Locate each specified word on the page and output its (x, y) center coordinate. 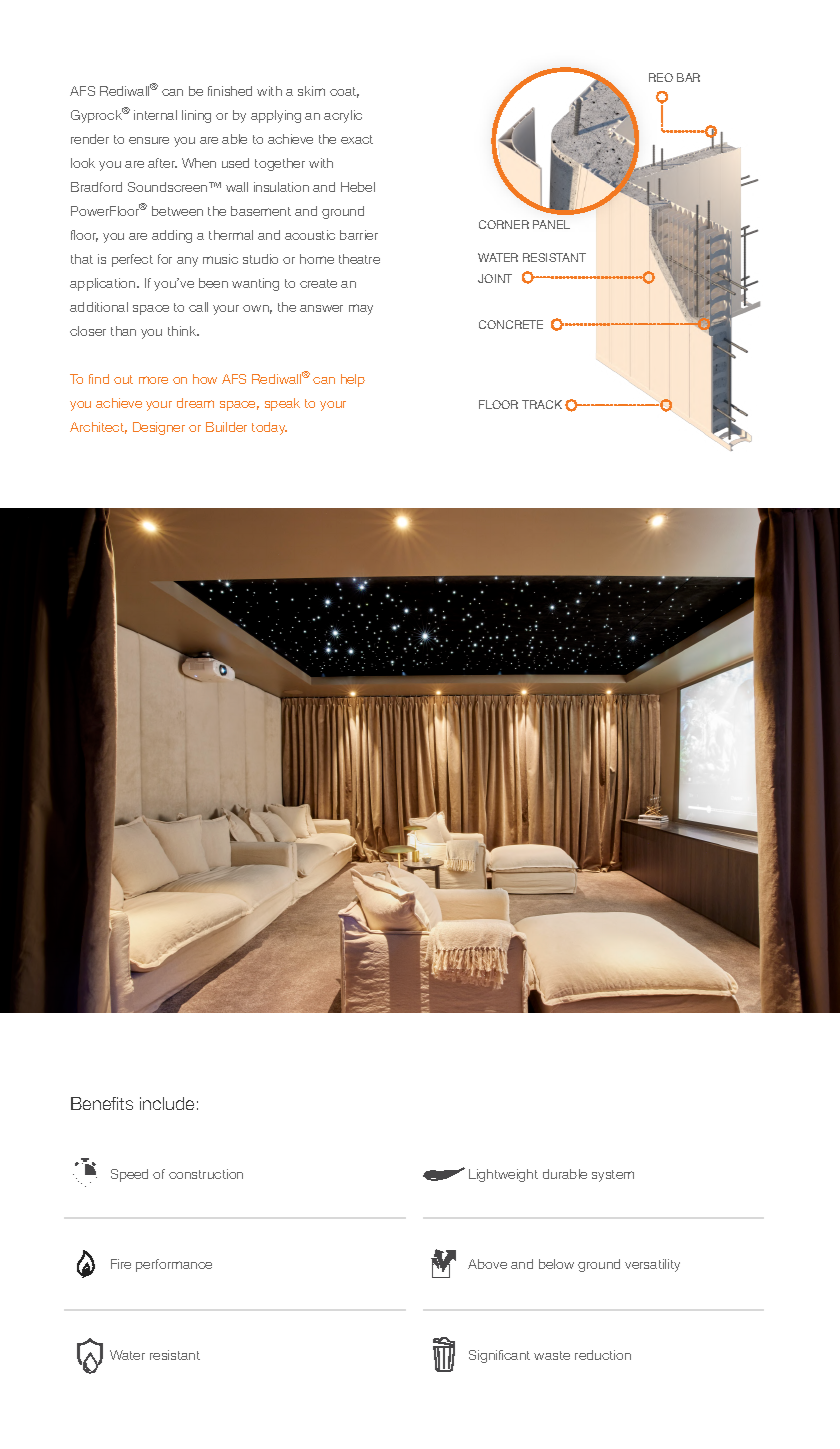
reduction (603, 1355)
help (353, 380)
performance (174, 1265)
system (613, 1176)
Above (487, 1264)
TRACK (542, 404)
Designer (159, 428)
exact (357, 139)
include (167, 1103)
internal (155, 115)
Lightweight (503, 1175)
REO (661, 77)
